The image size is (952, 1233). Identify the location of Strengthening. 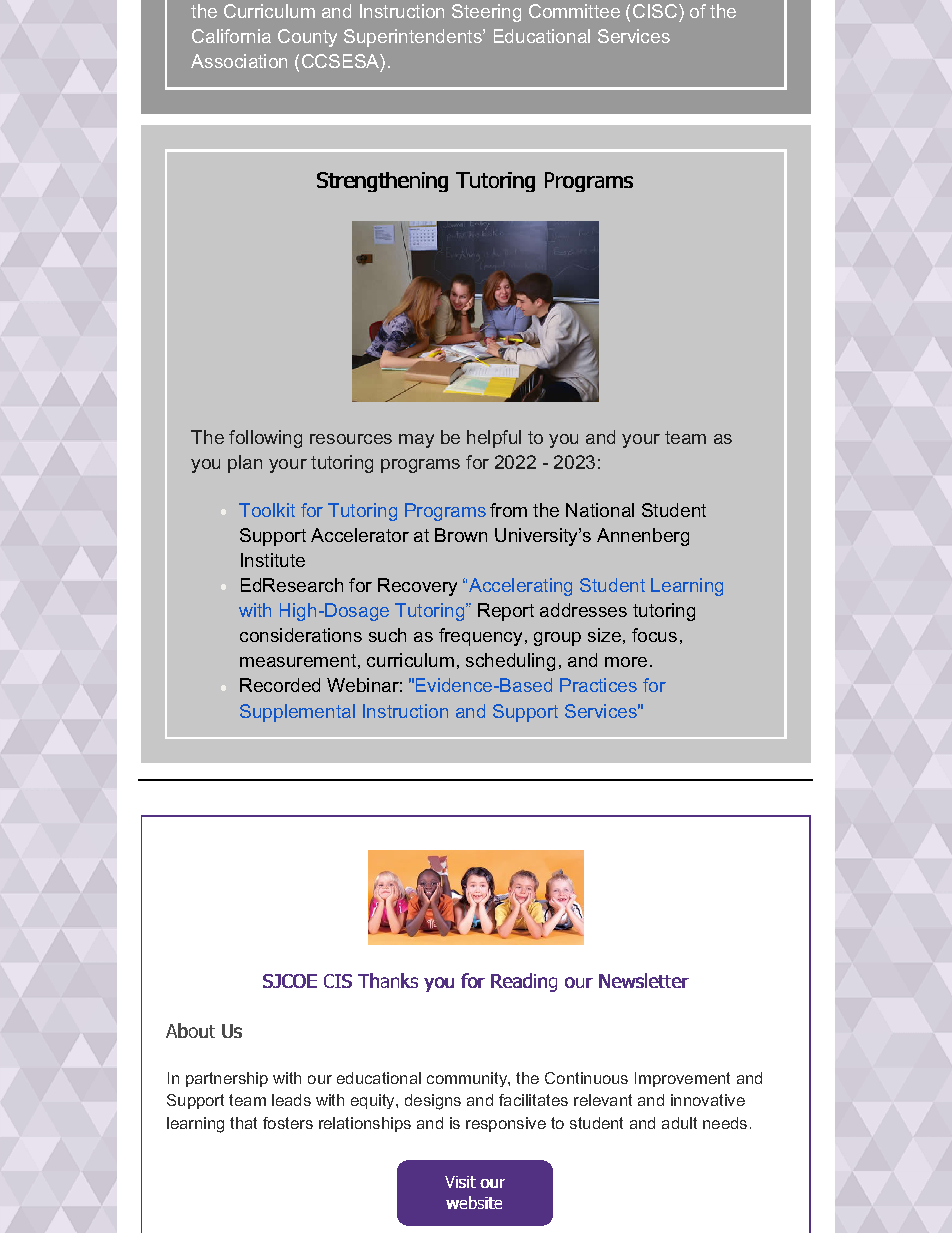
(382, 182).
